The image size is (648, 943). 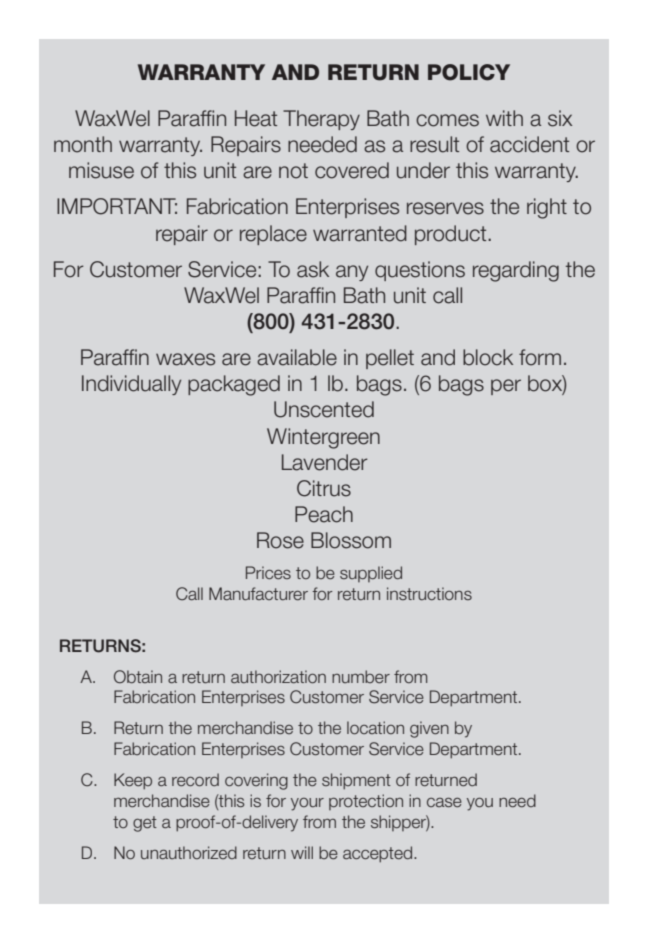 What do you see at coordinates (488, 357) in the image?
I see `block` at bounding box center [488, 357].
